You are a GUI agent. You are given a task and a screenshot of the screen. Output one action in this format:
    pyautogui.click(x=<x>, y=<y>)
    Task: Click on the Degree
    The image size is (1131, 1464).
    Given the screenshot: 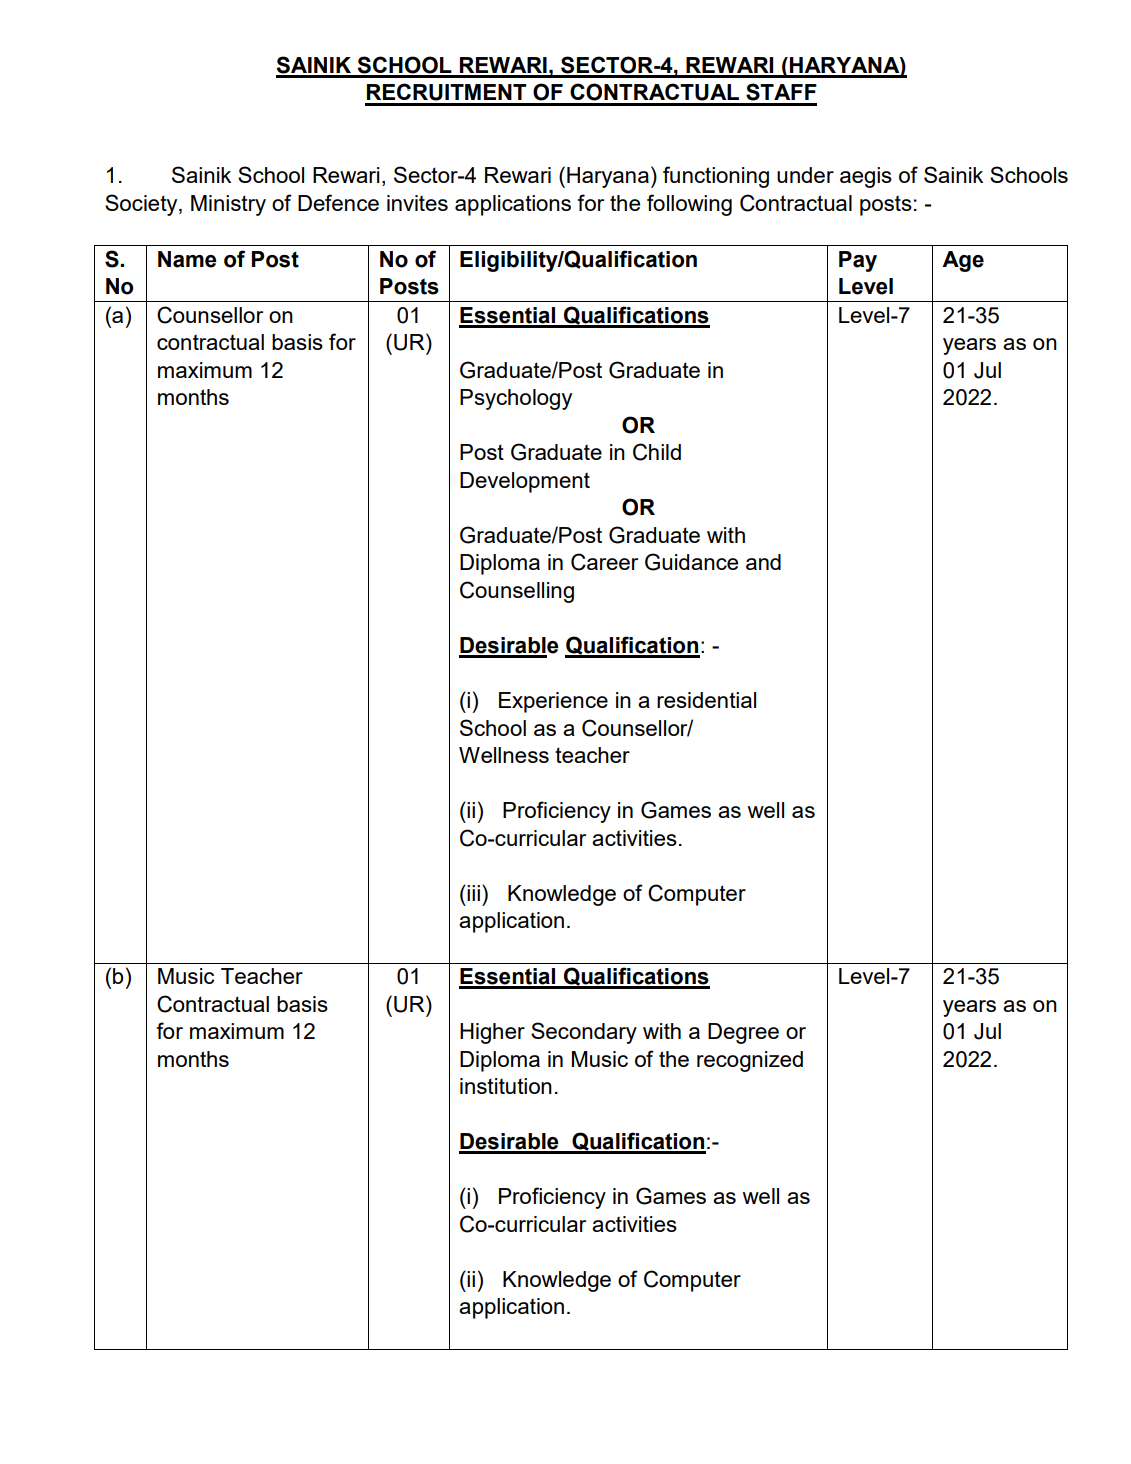 What is the action you would take?
    pyautogui.click(x=743, y=1033)
